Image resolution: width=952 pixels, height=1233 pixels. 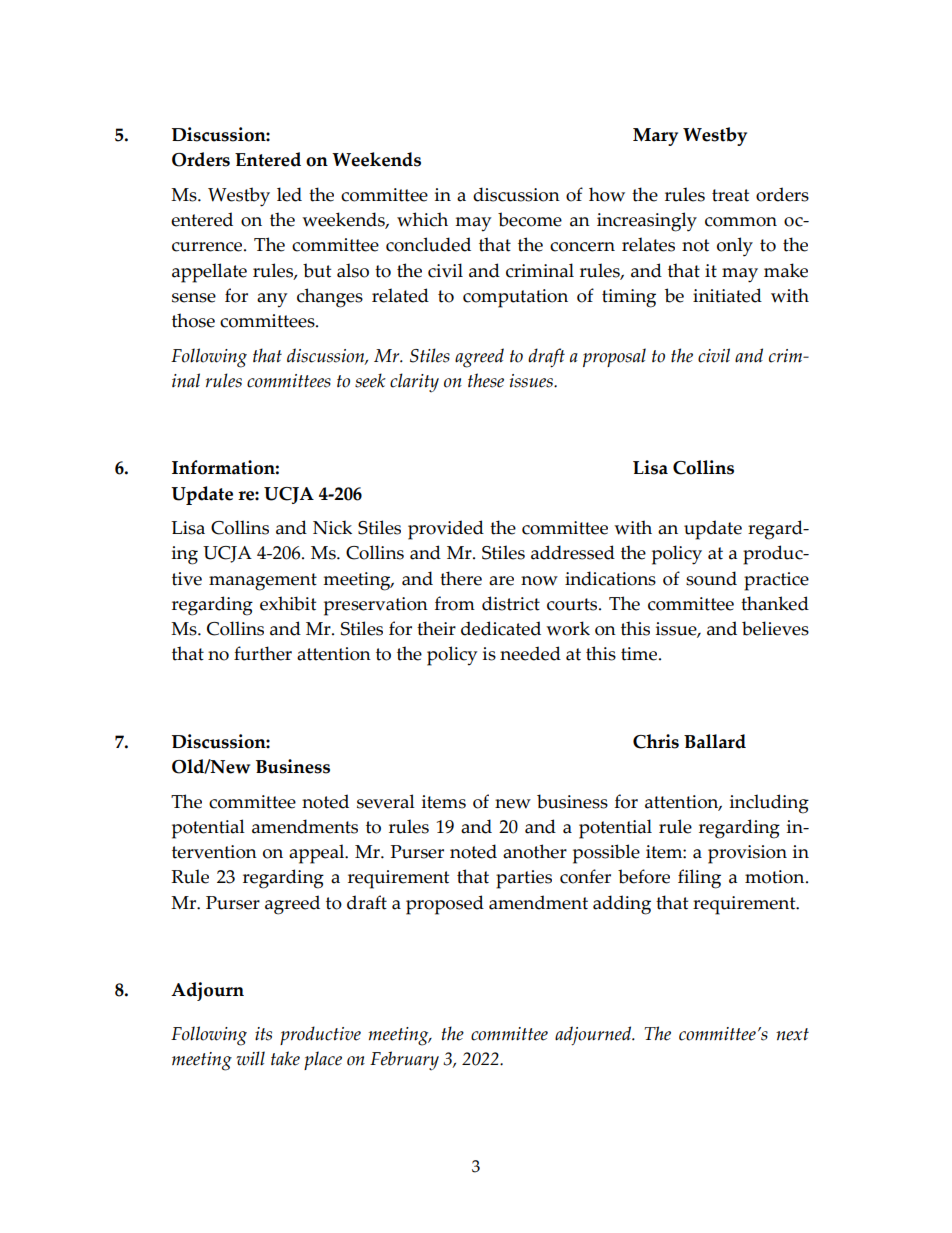 I want to click on February, so click(x=404, y=1061).
